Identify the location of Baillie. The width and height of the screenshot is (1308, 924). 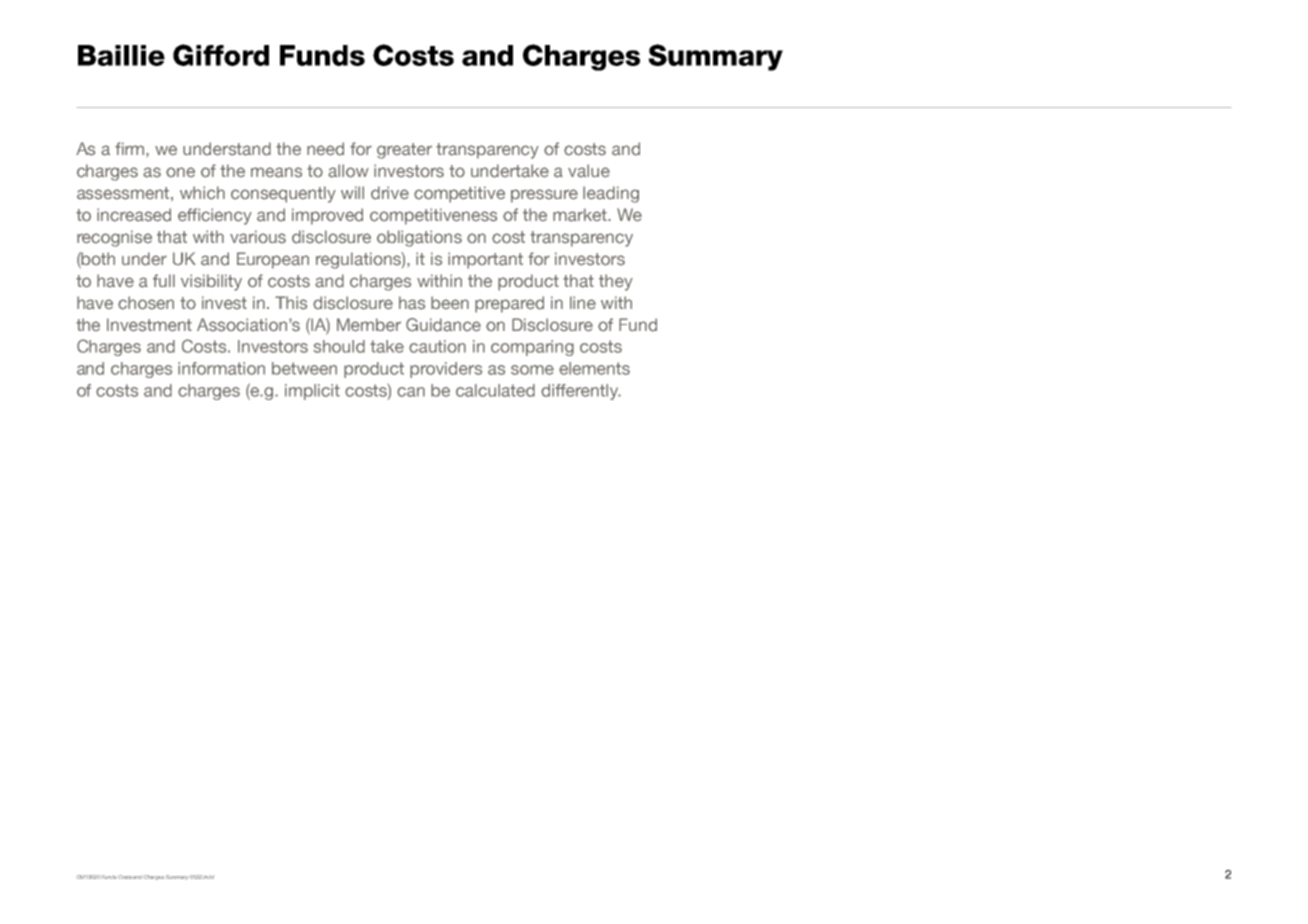
(121, 55).
